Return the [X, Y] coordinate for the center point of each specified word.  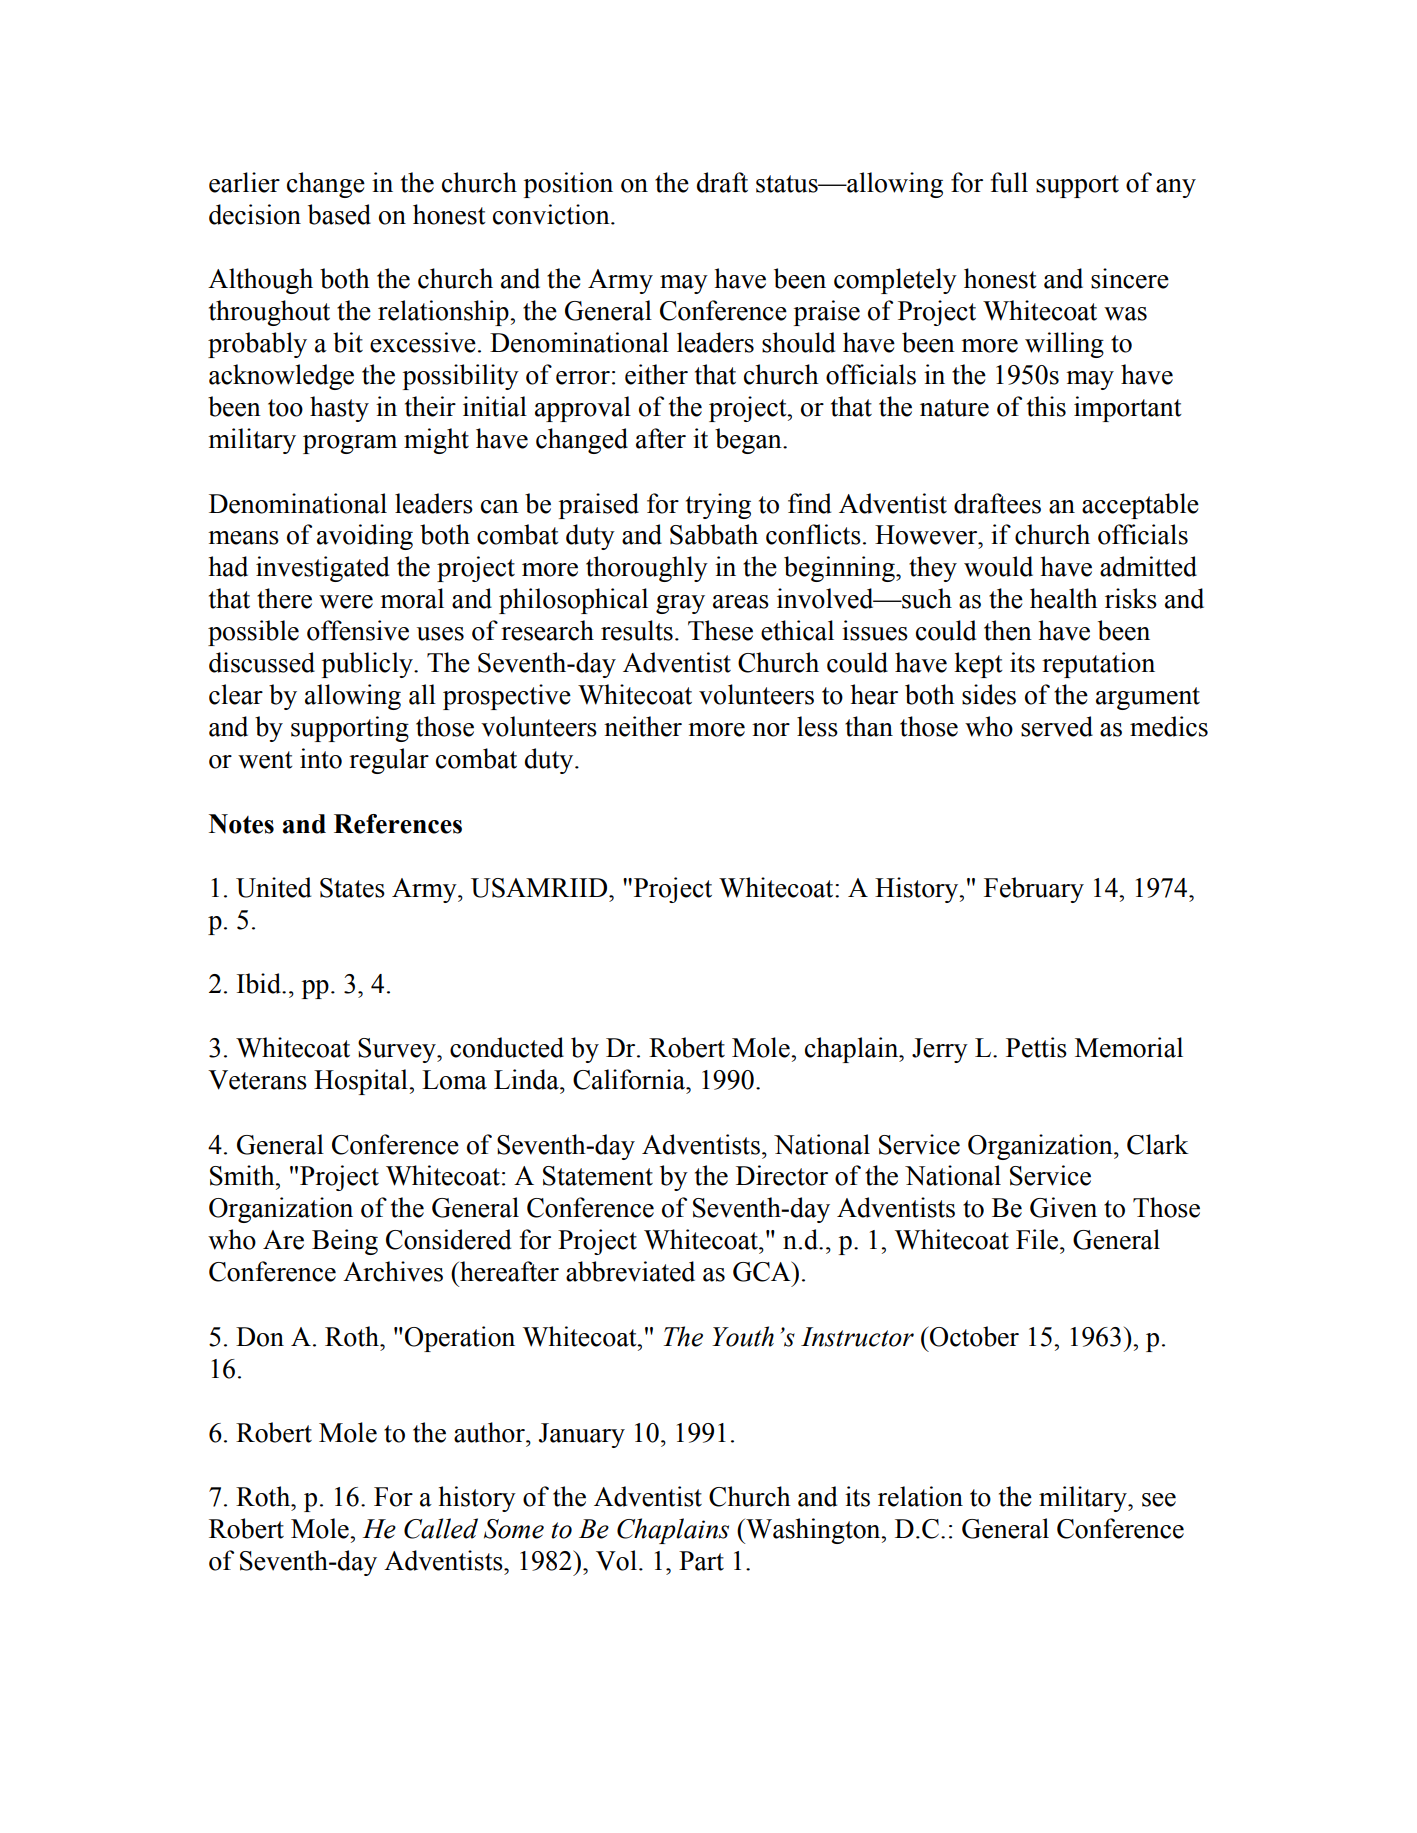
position [568, 185]
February [1034, 890]
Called [441, 1528]
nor [771, 730]
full [1009, 182]
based [339, 214]
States [352, 888]
